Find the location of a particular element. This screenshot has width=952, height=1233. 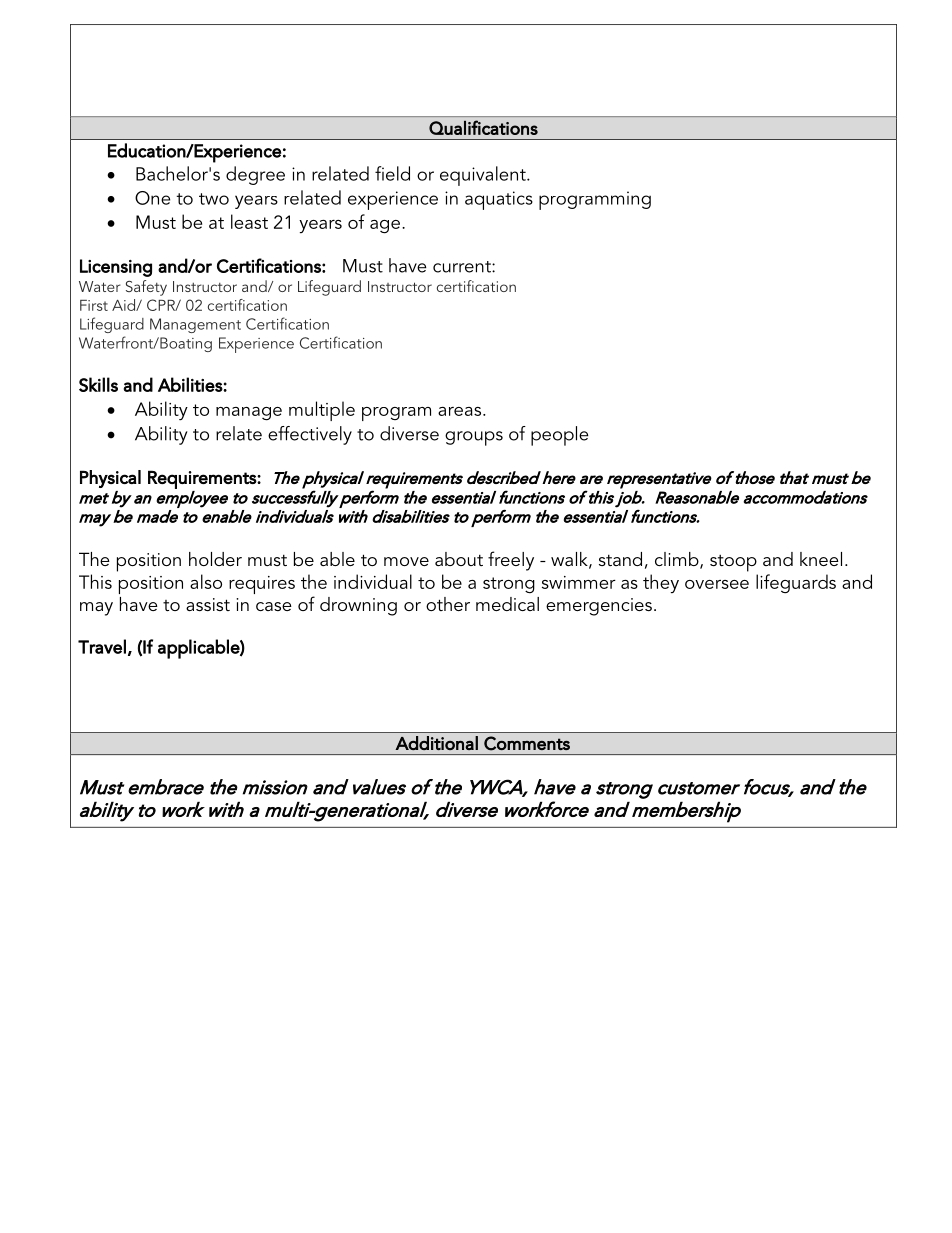

degree is located at coordinates (255, 175).
